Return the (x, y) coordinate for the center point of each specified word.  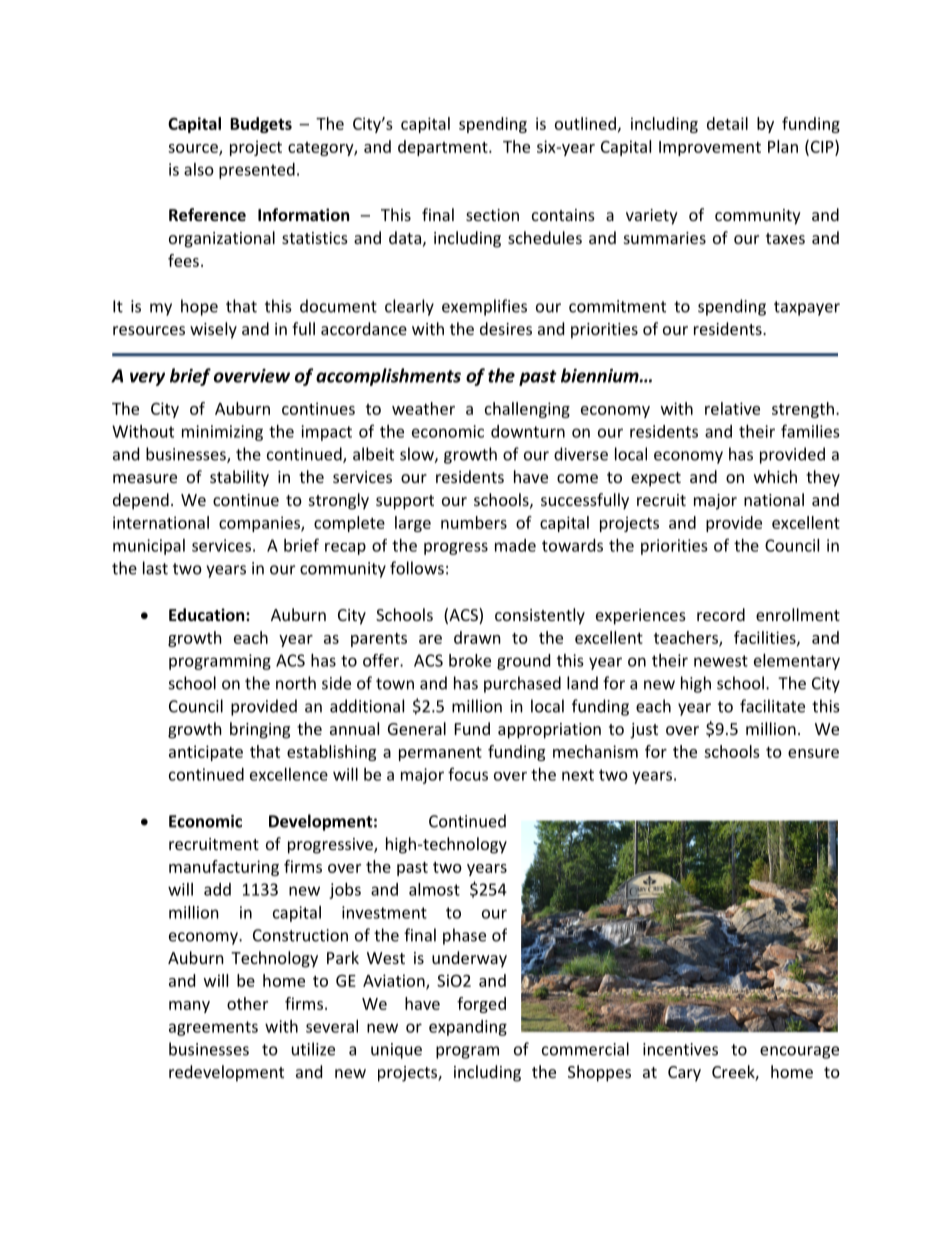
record (721, 614)
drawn (477, 637)
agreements (213, 1028)
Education (208, 614)
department (444, 148)
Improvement (710, 148)
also (199, 169)
